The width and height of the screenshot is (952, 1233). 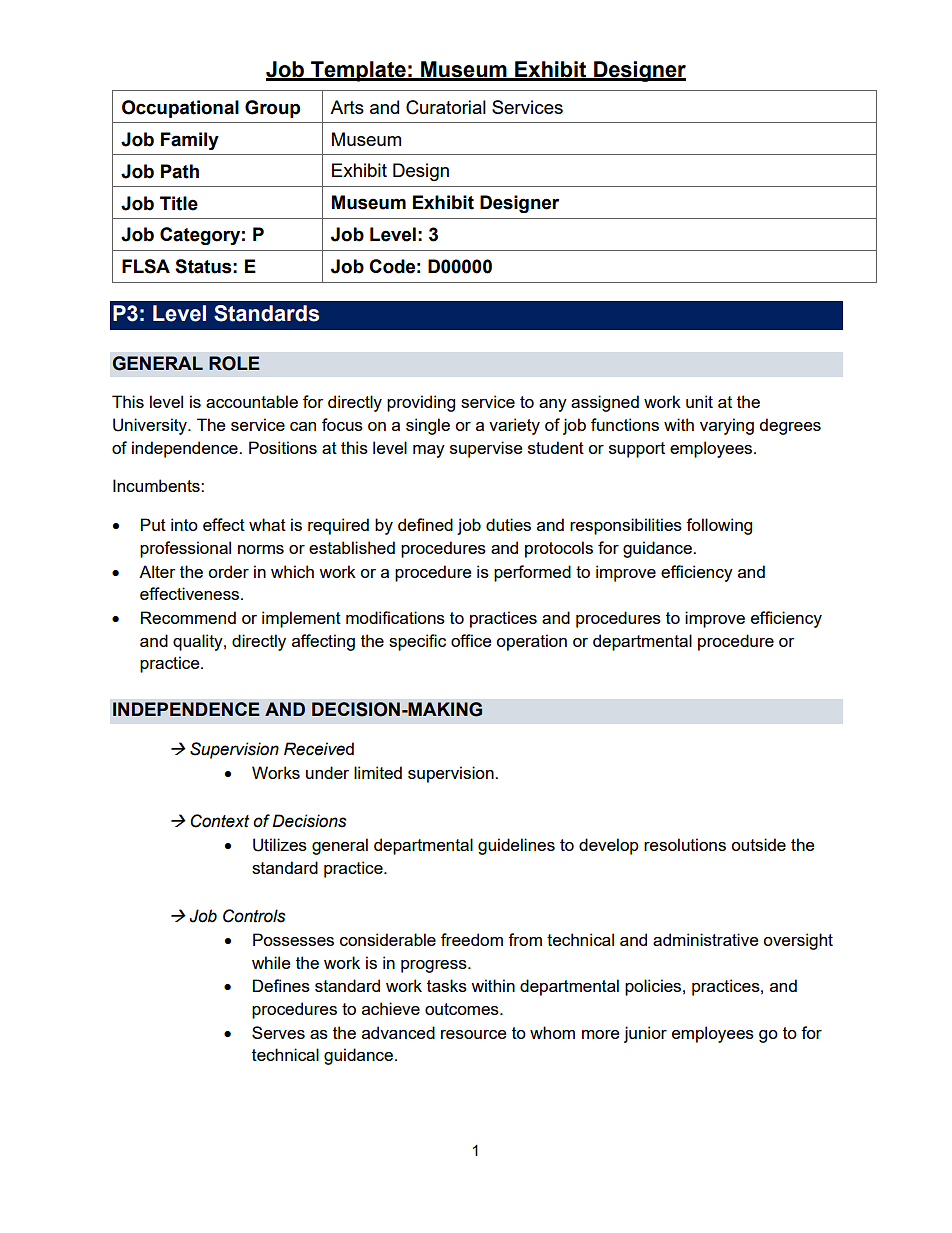 What do you see at coordinates (471, 640) in the screenshot?
I see `office` at bounding box center [471, 640].
